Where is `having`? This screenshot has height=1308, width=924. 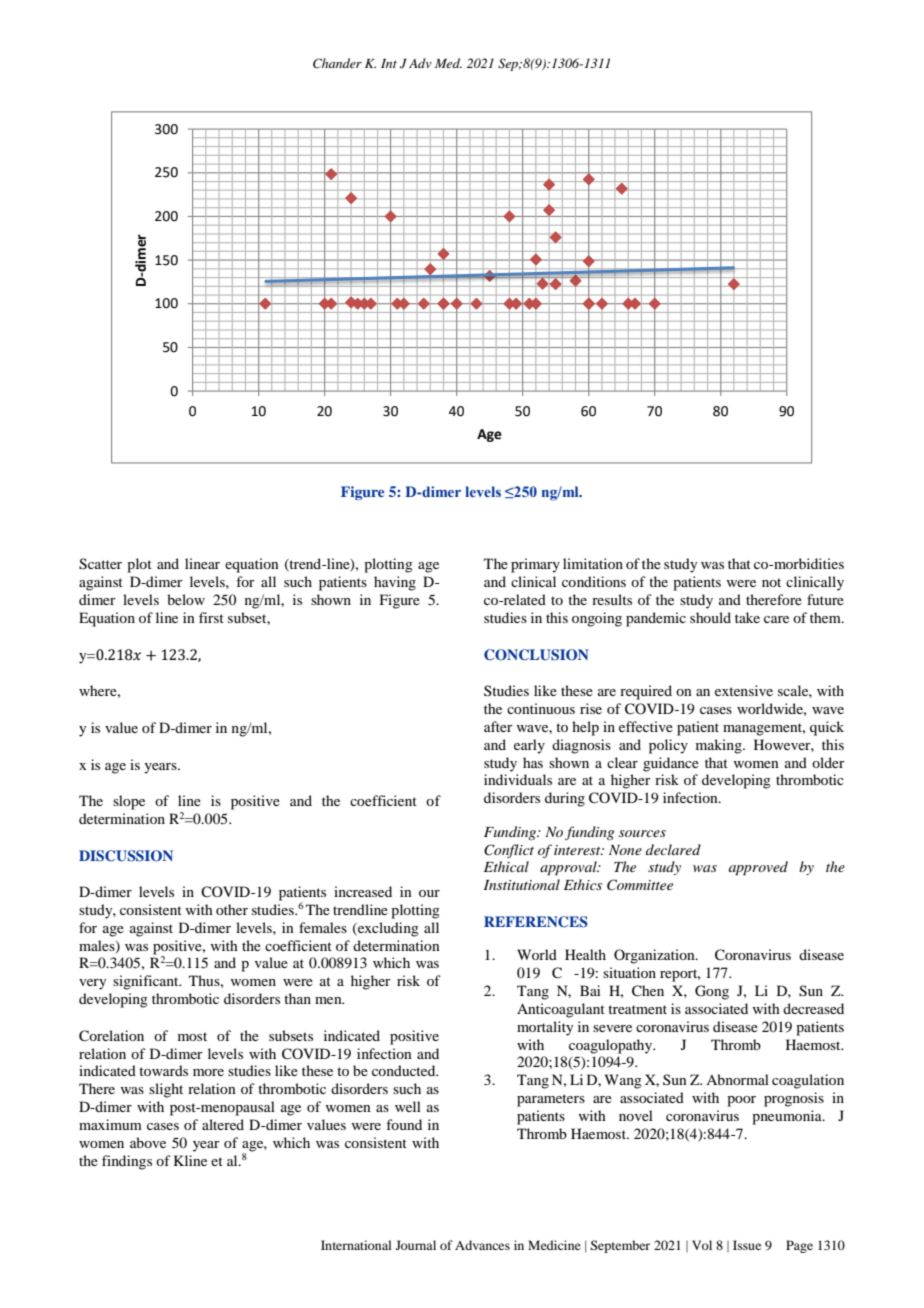
having is located at coordinates (395, 583).
